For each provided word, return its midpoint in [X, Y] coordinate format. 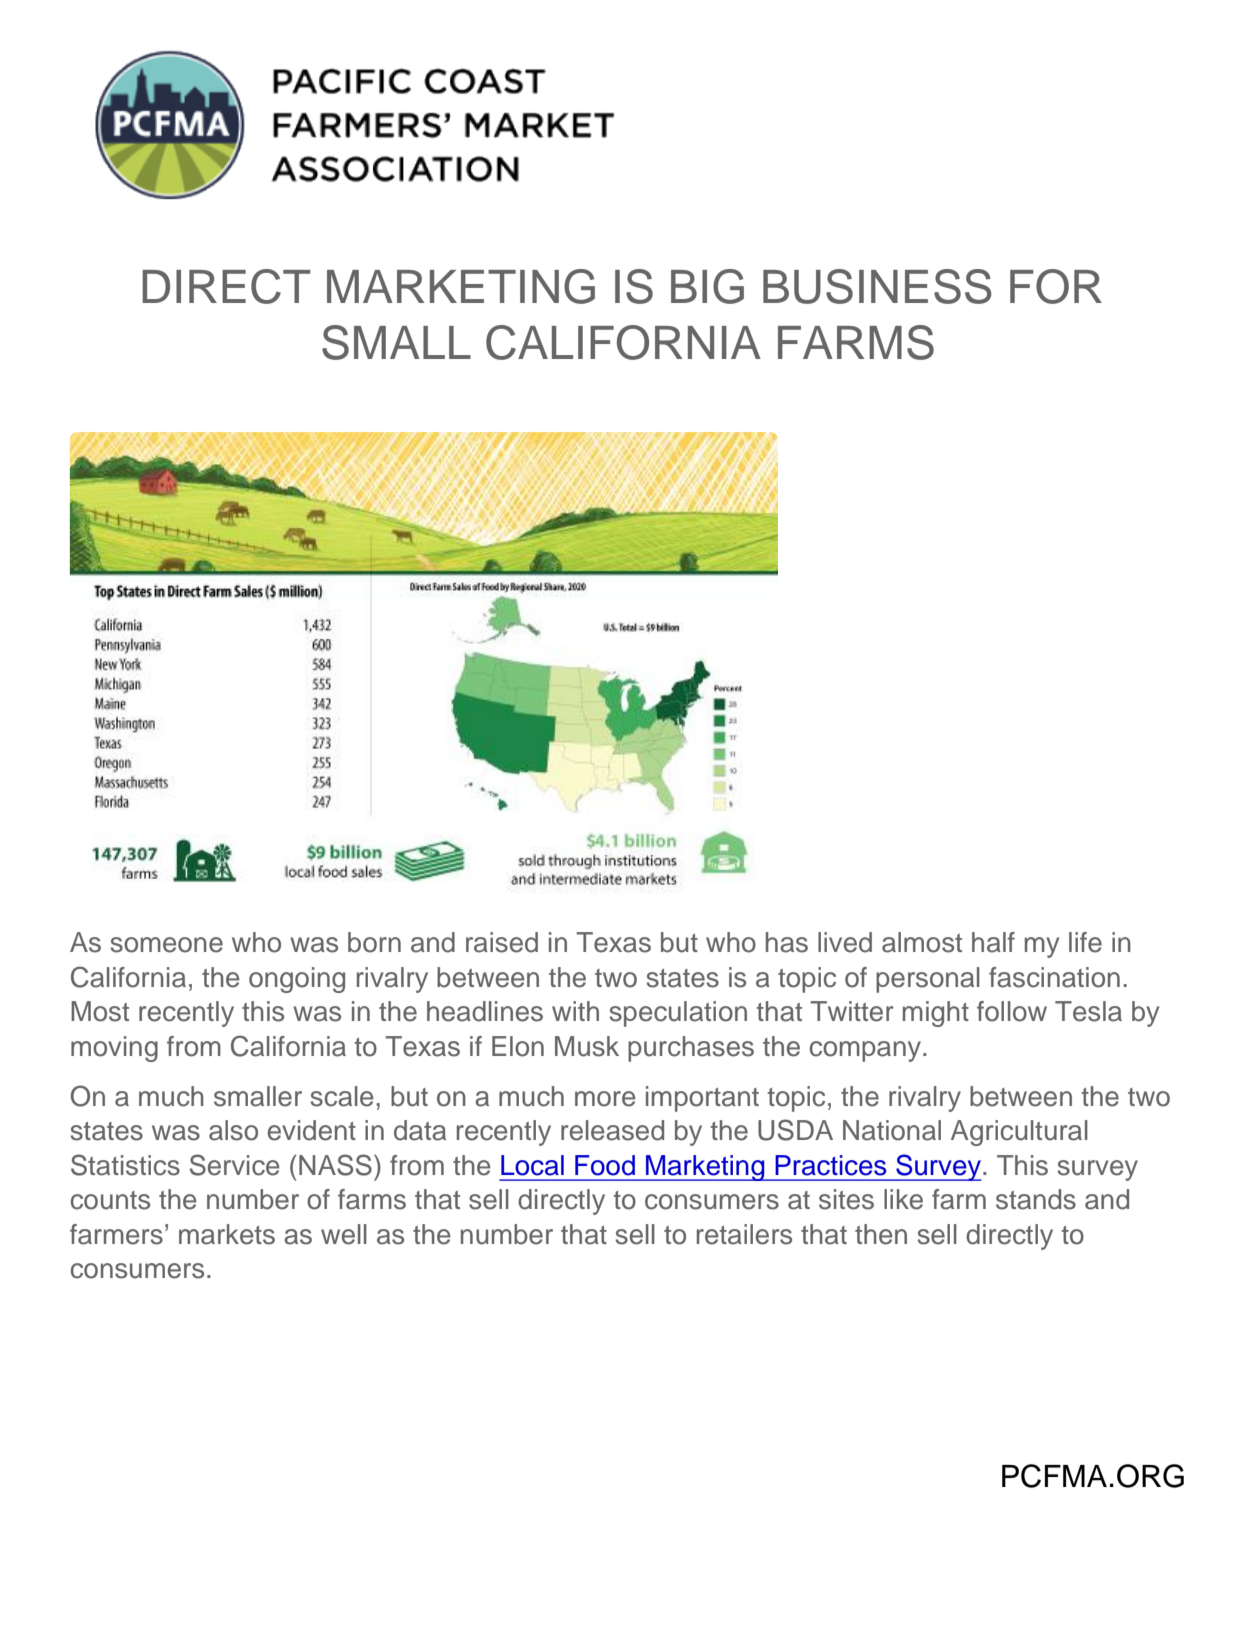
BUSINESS [877, 286]
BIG [707, 286]
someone [166, 945]
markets [227, 1234]
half [993, 942]
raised [502, 942]
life [1085, 942]
